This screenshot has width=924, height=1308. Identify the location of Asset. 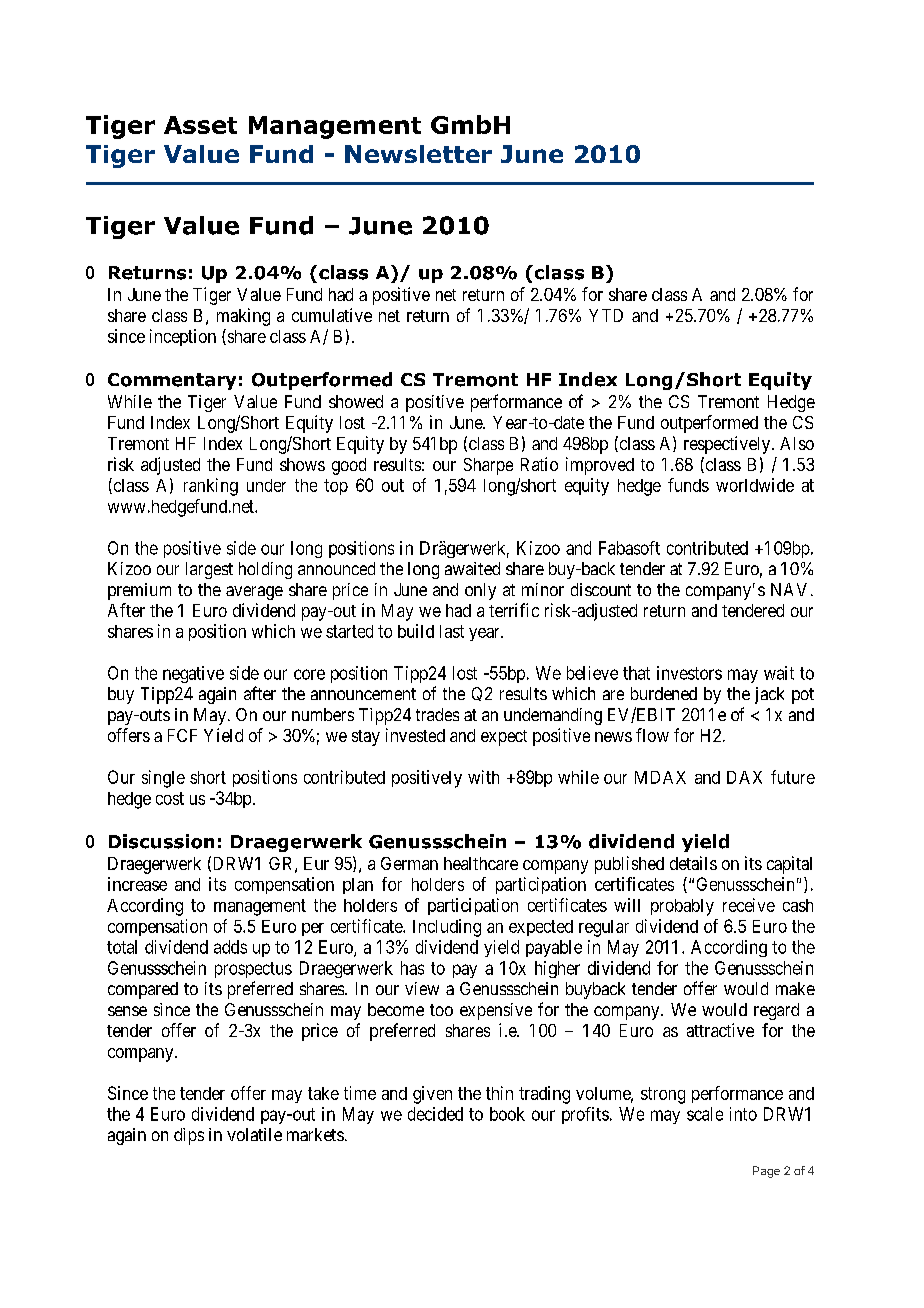
(200, 125).
